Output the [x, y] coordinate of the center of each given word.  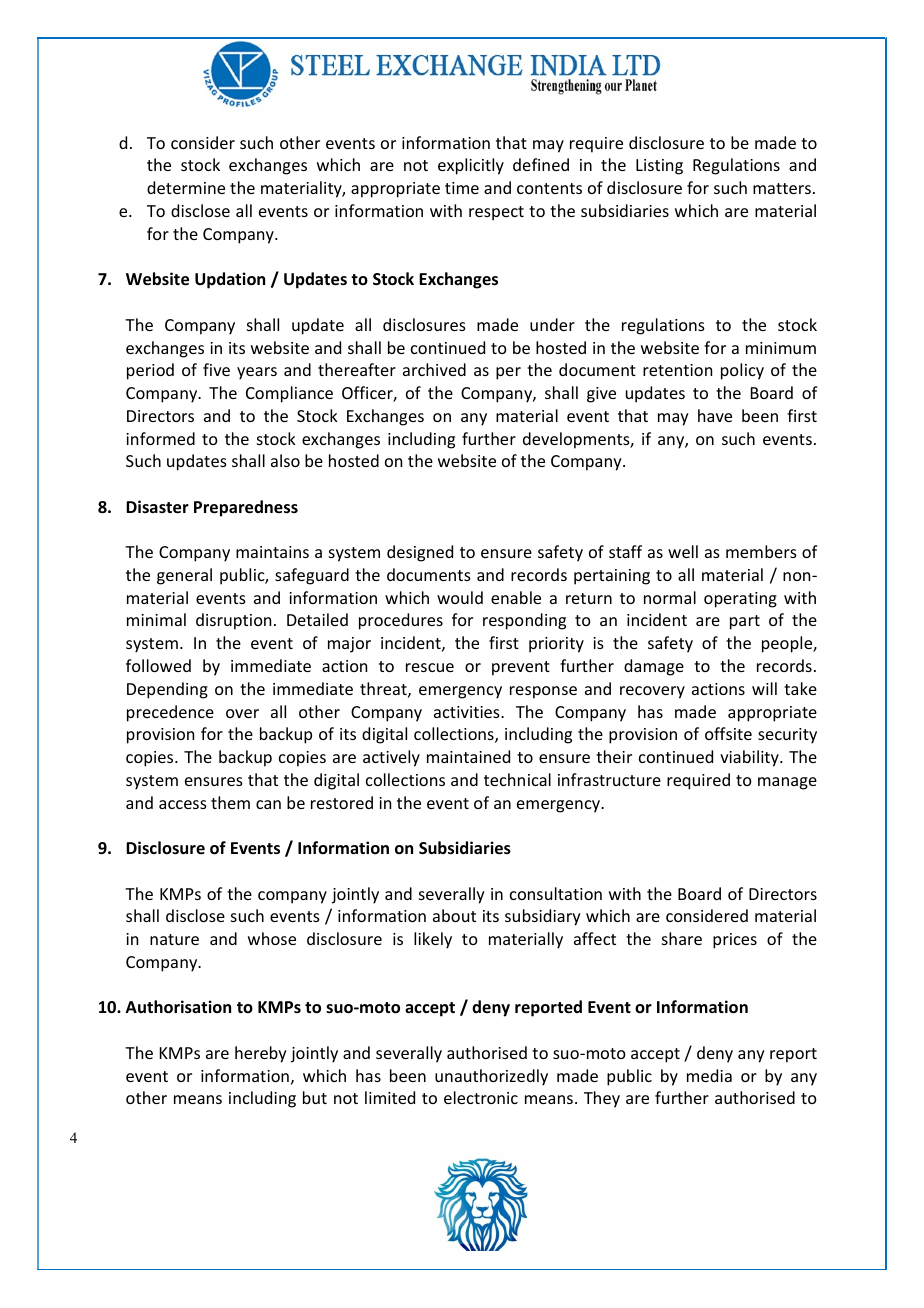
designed [420, 553]
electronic [481, 1097]
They [602, 1099]
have [715, 415]
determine [186, 187]
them [230, 802]
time [462, 188]
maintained [468, 756]
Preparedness [246, 508]
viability [750, 758]
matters [782, 188]
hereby [261, 1054]
